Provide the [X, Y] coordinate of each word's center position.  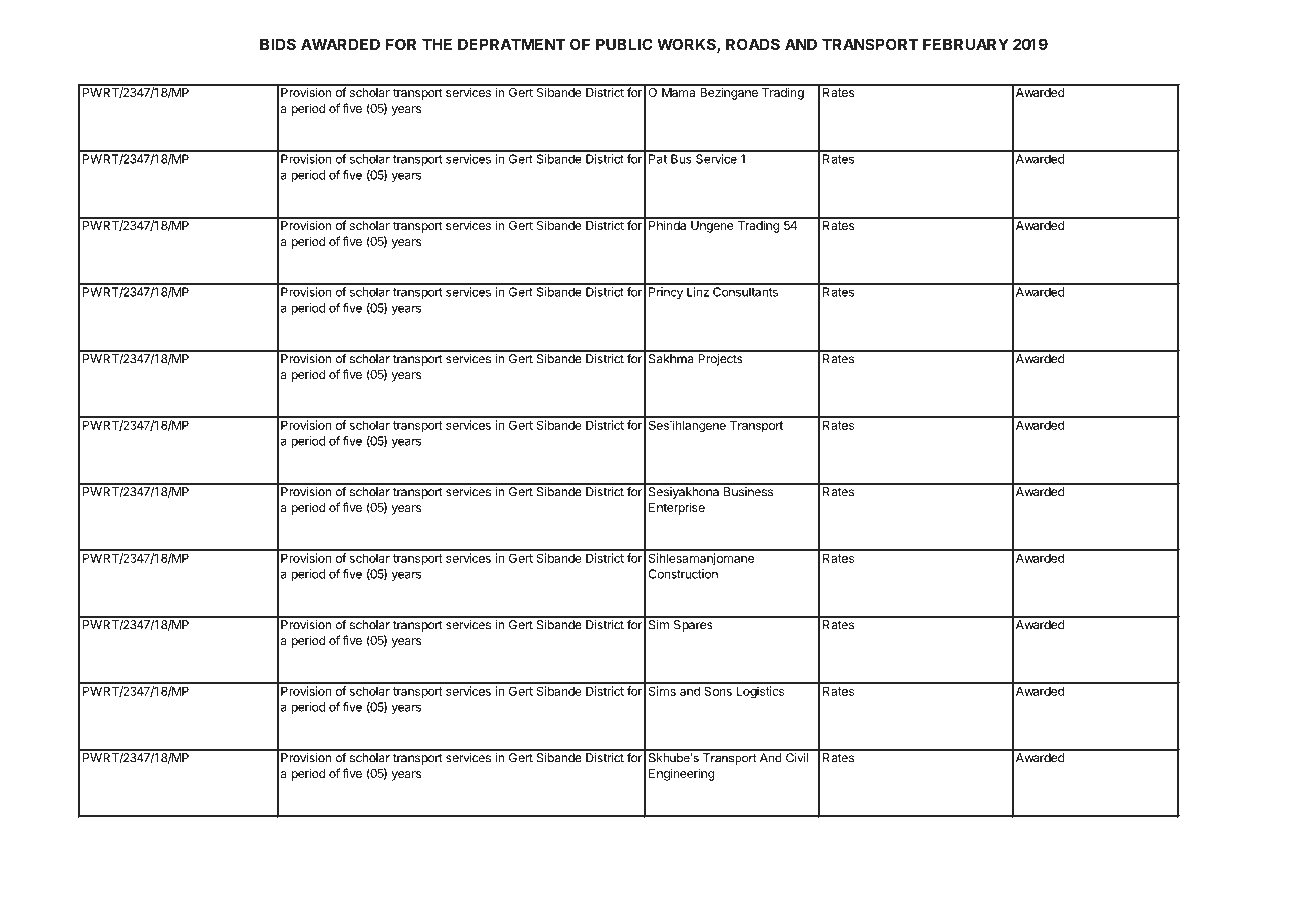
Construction [683, 574]
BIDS [278, 44]
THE [437, 44]
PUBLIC [624, 44]
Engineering [681, 774]
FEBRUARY [966, 44]
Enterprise [677, 508]
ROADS [753, 44]
